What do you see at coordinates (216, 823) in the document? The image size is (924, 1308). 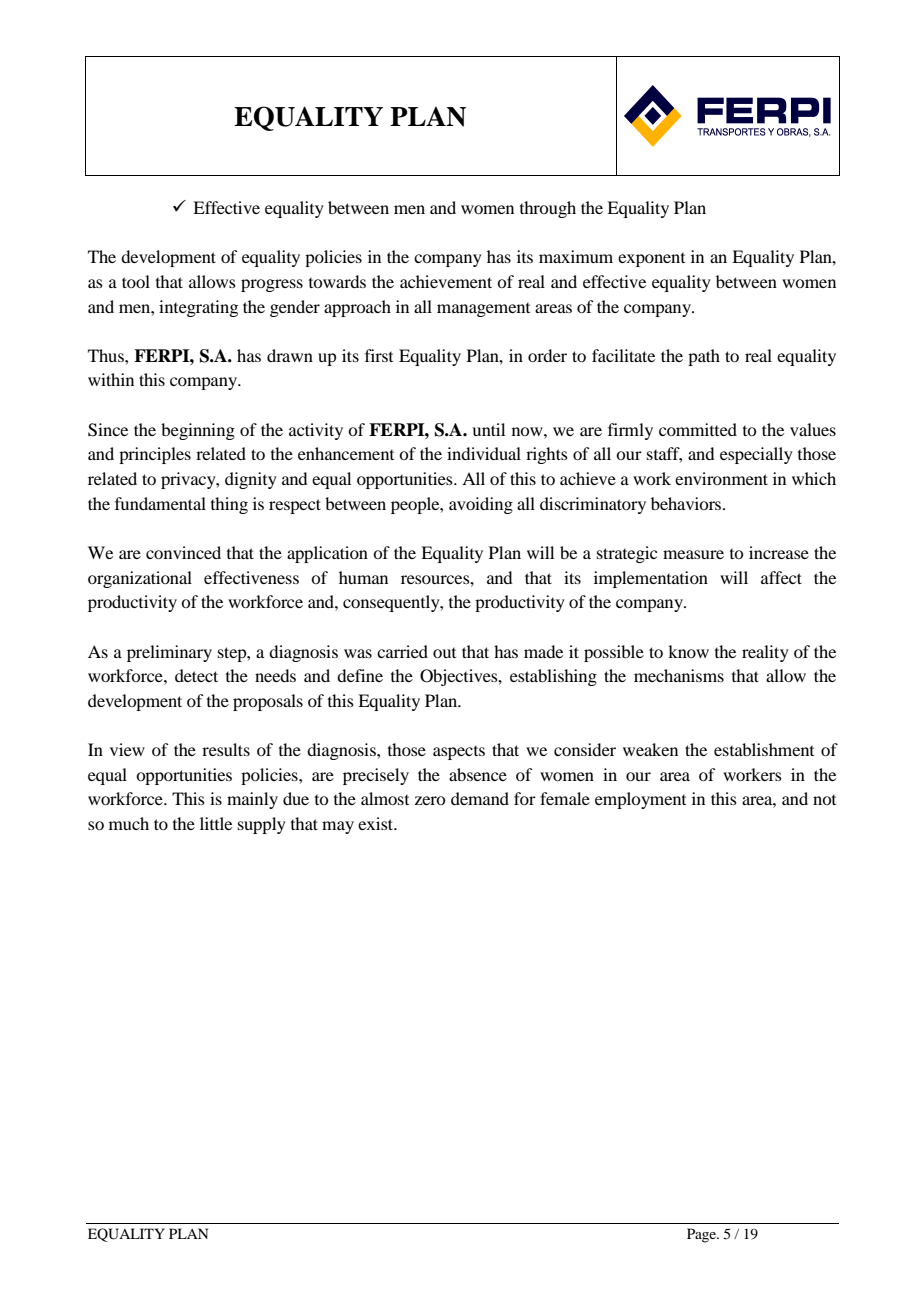 I see `little` at bounding box center [216, 823].
